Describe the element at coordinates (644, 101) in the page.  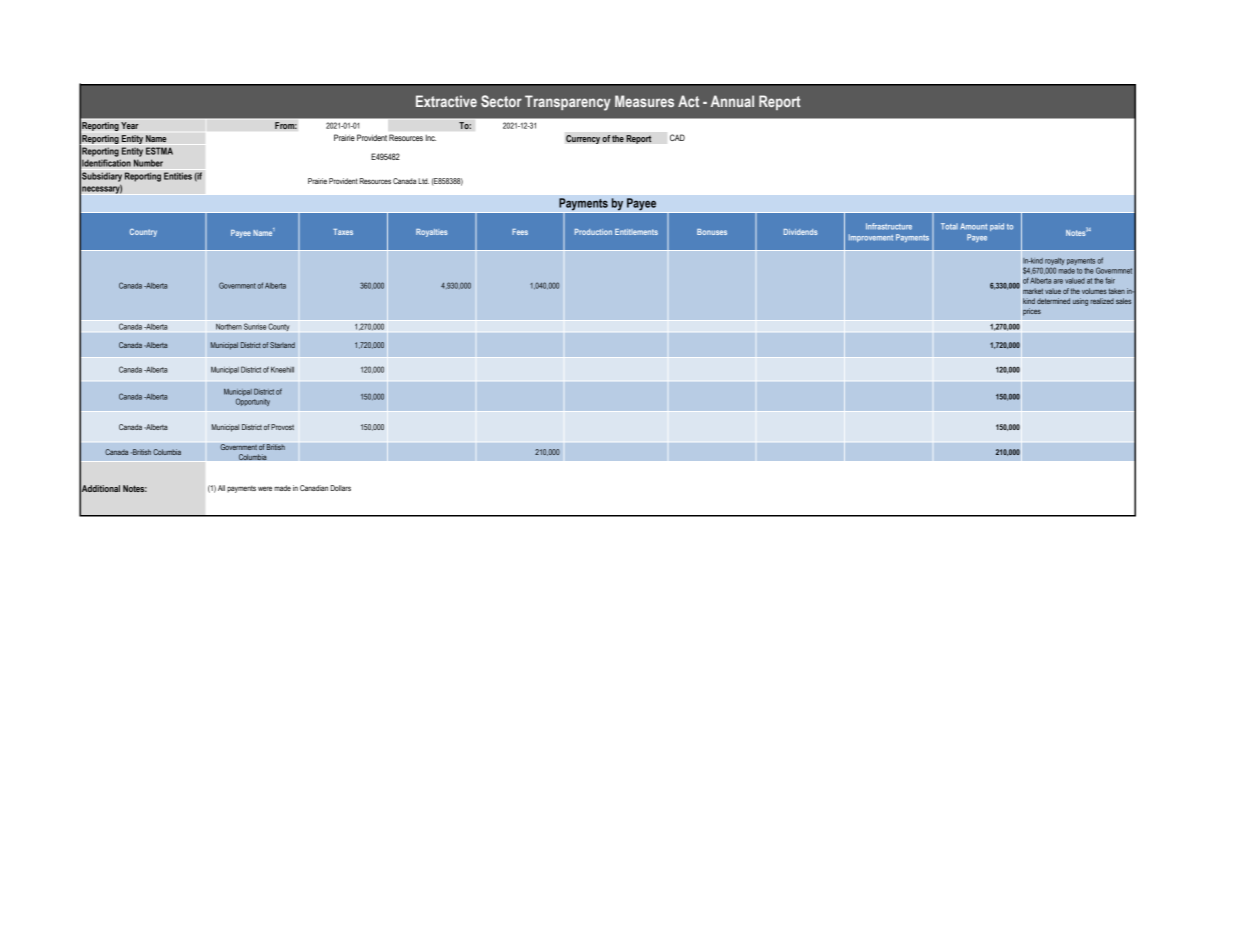
I see `Measures` at that location.
